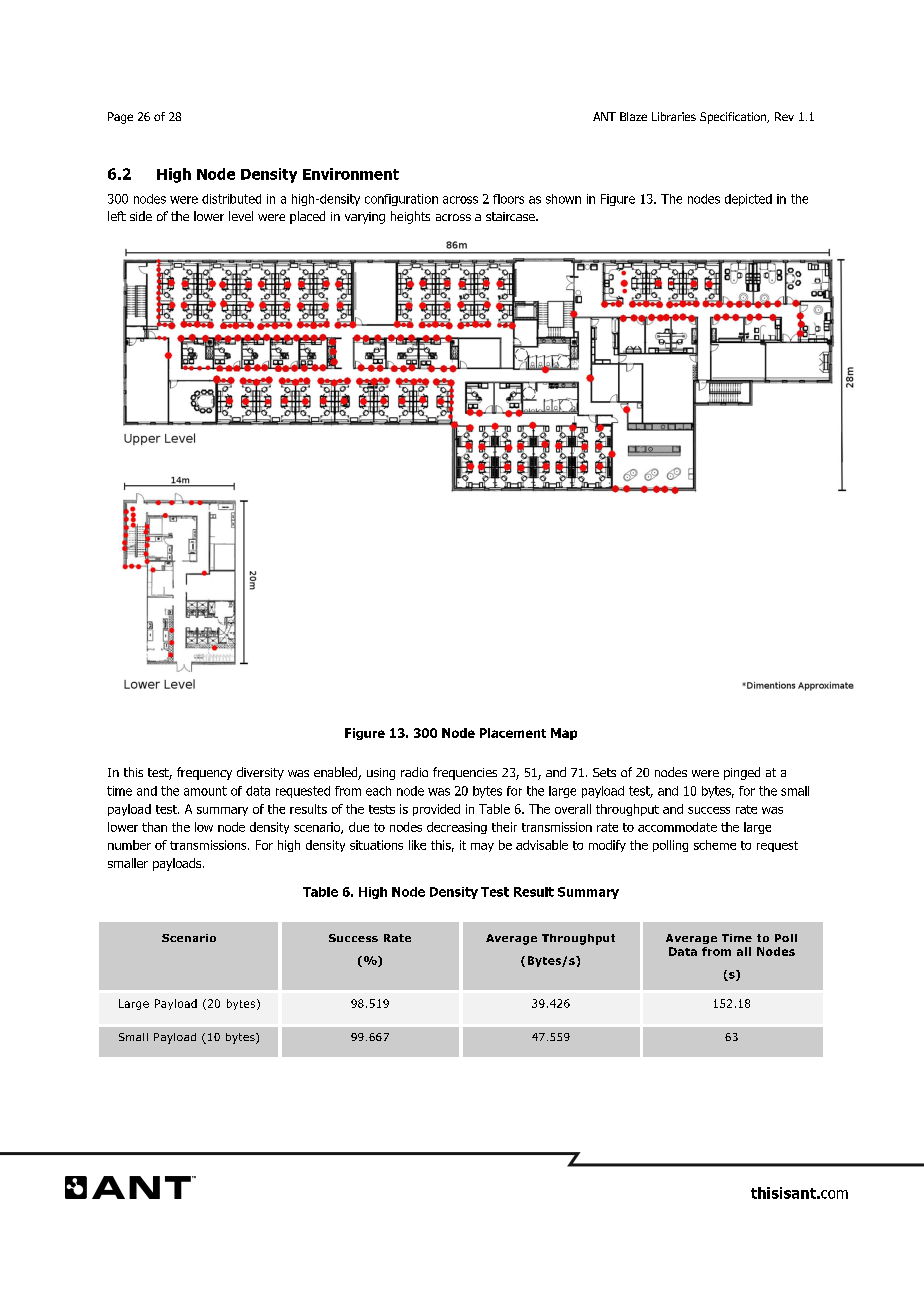 The width and height of the screenshot is (924, 1308). I want to click on Map, so click(564, 734).
